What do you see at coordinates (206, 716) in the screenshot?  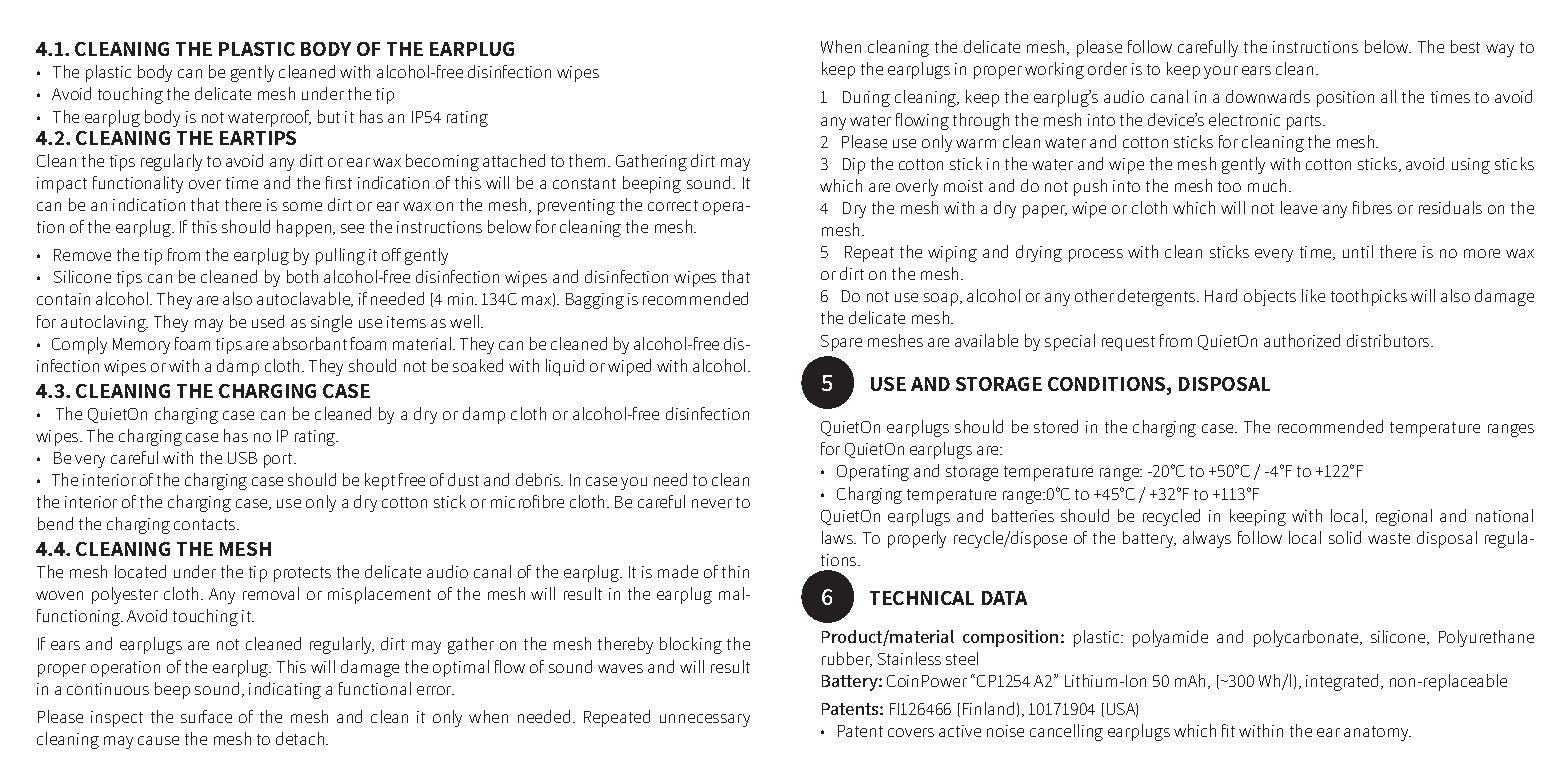 I see `surface` at bounding box center [206, 716].
